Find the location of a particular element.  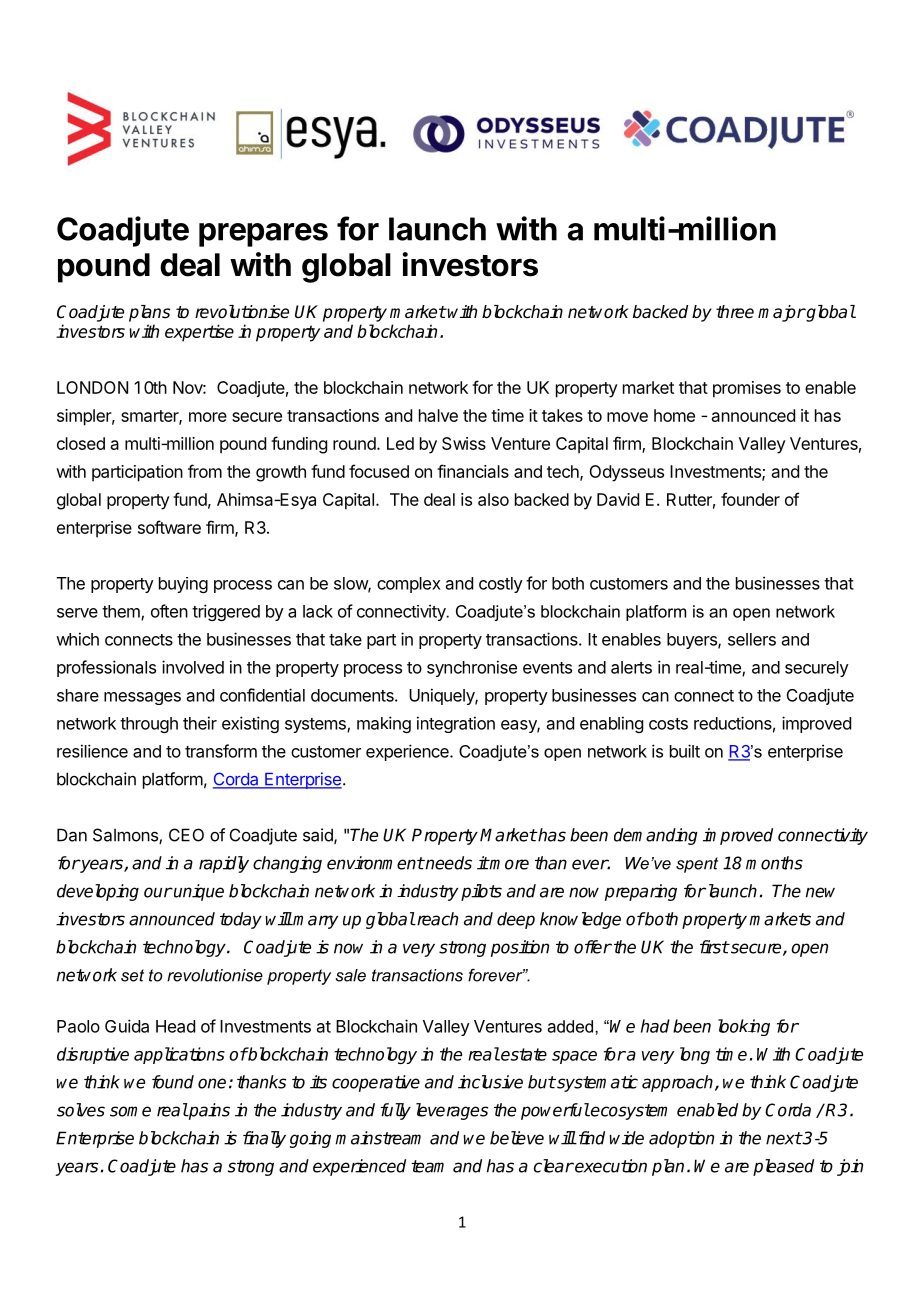

three is located at coordinates (735, 312).
